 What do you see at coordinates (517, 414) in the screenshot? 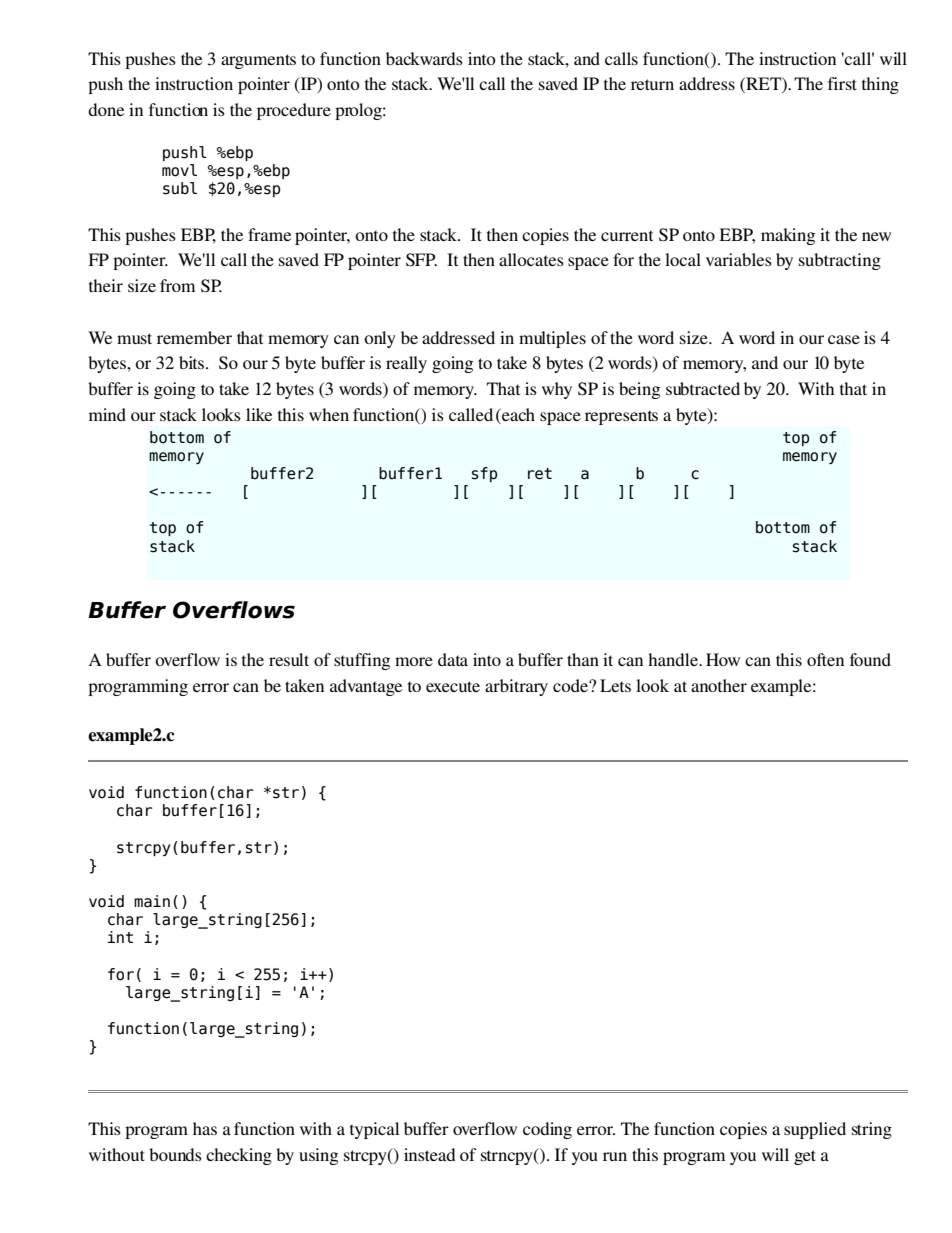
I see `each` at bounding box center [517, 414].
